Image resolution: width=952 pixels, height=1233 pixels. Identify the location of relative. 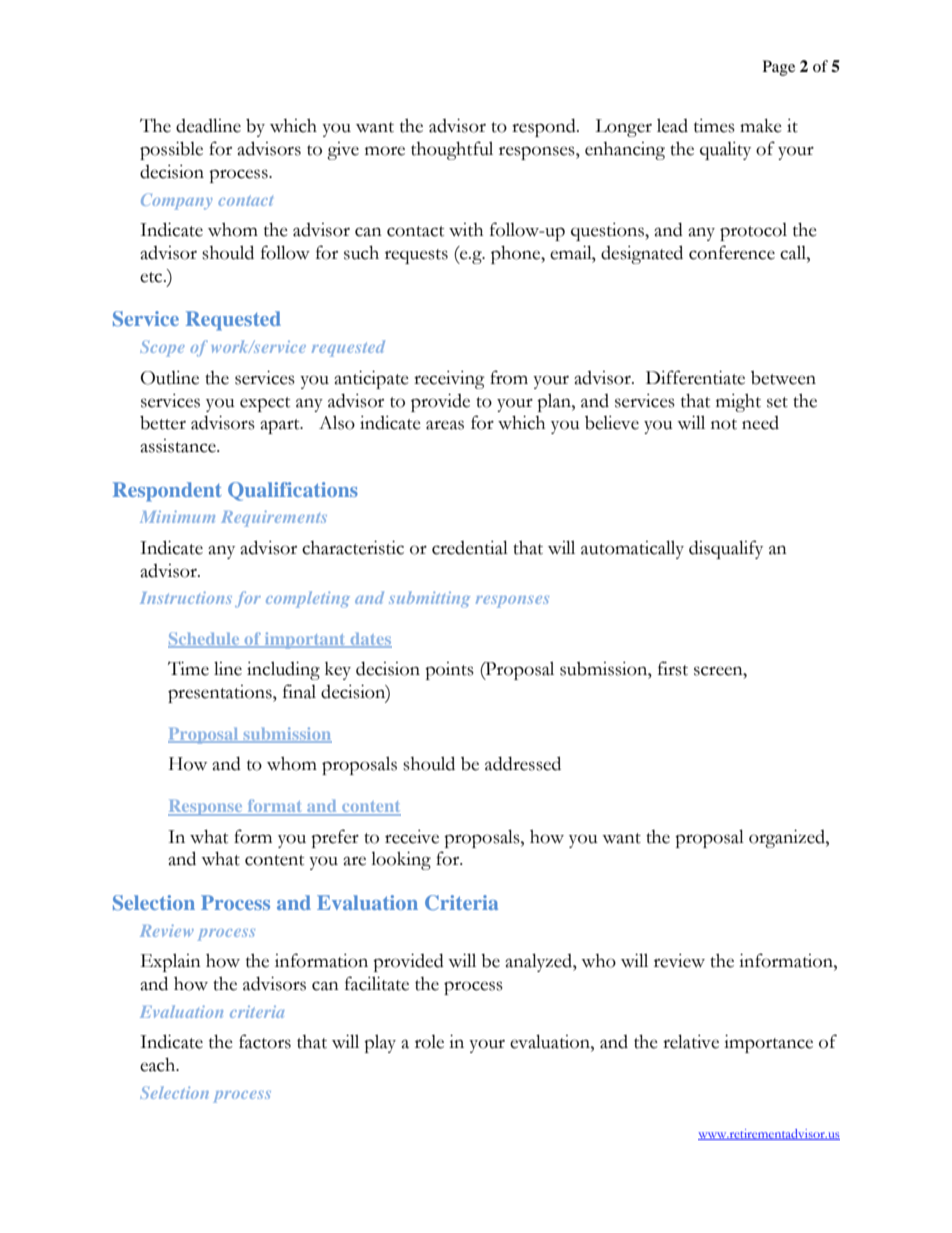
(691, 1041).
